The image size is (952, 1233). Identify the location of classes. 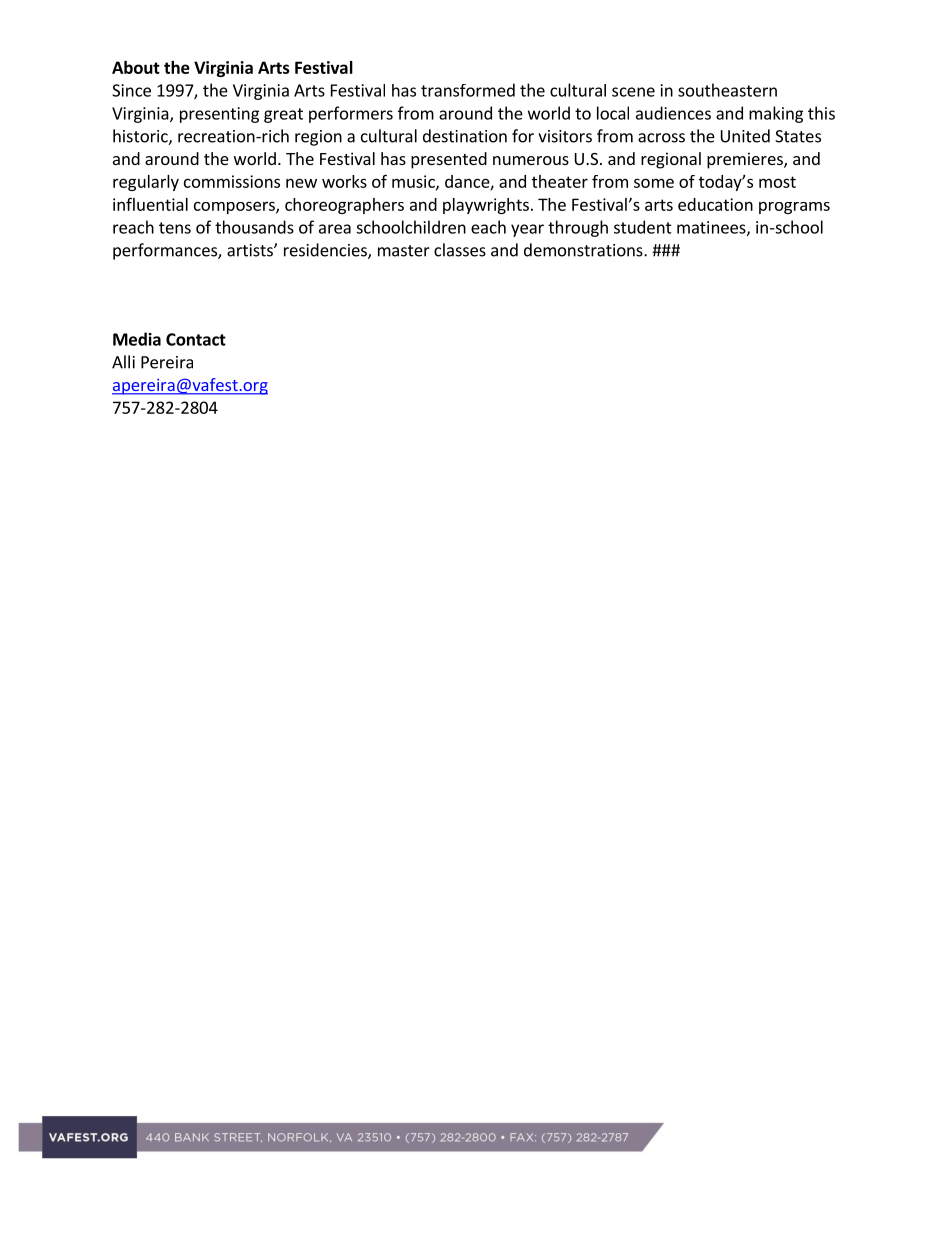
(460, 250).
